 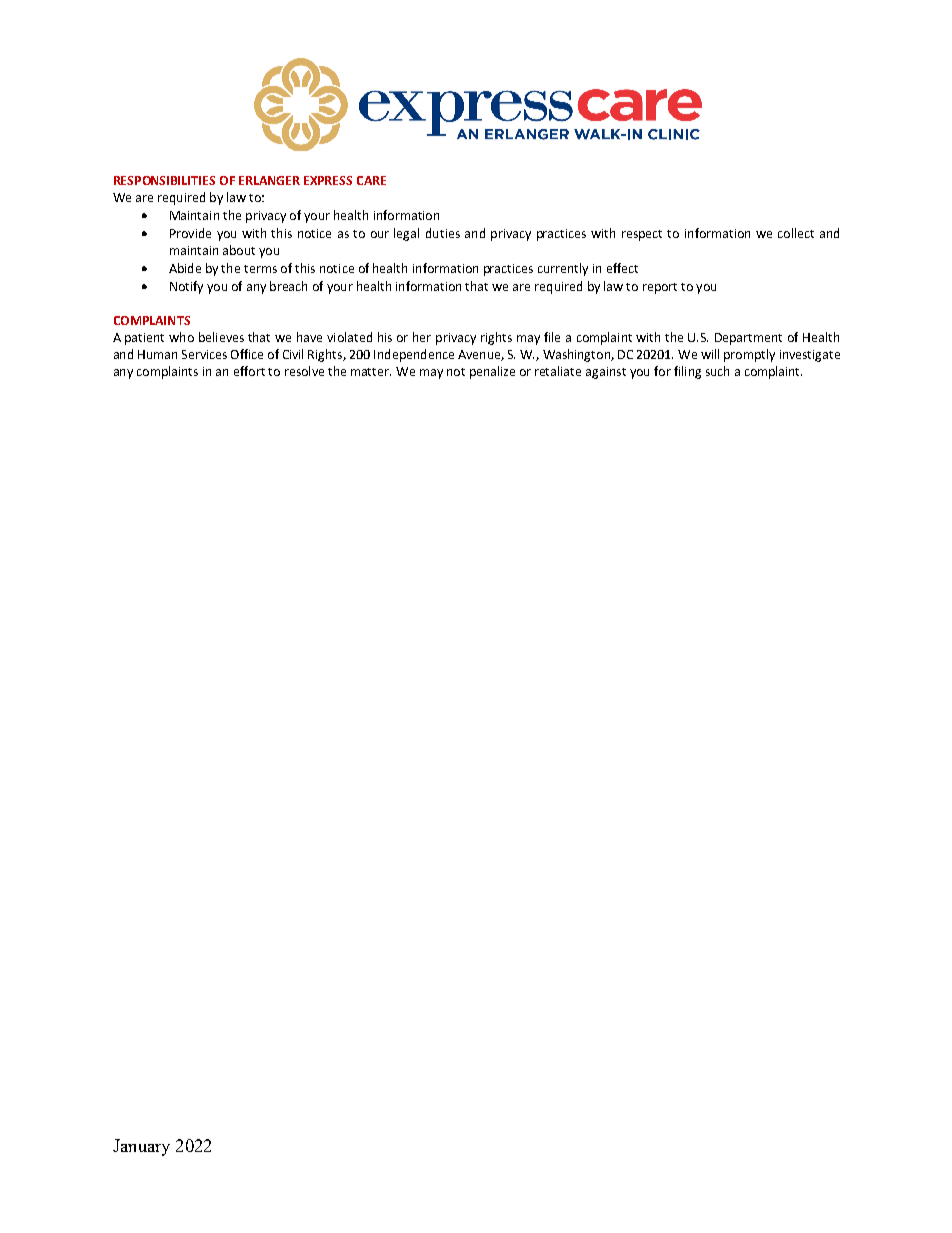 I want to click on Provide, so click(x=190, y=233).
